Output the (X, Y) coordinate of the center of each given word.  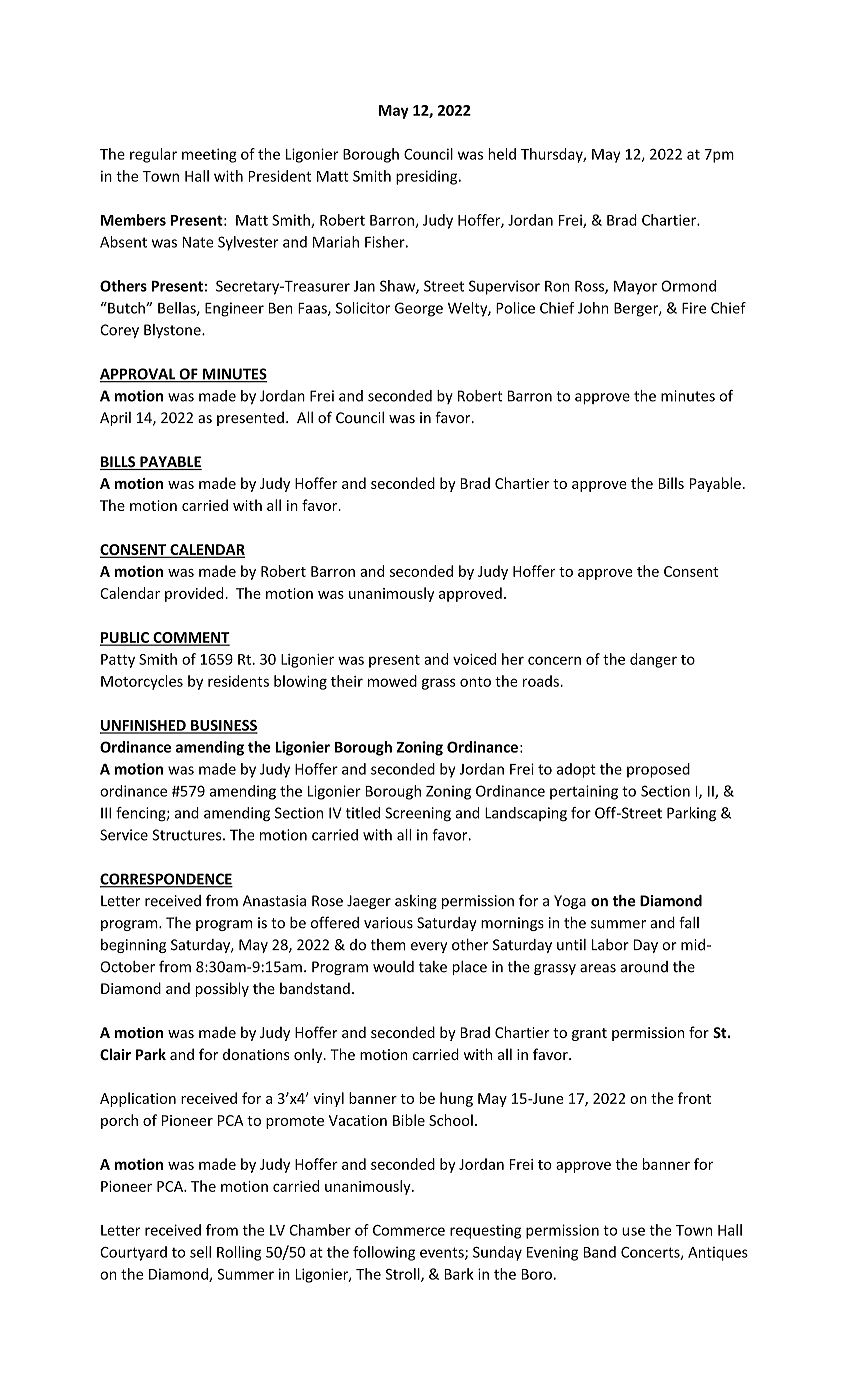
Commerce (409, 1230)
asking (416, 902)
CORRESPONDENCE (166, 880)
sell (200, 1252)
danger (653, 660)
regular (153, 155)
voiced (474, 659)
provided (195, 594)
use (633, 1231)
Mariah (336, 242)
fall (689, 922)
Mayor (635, 288)
